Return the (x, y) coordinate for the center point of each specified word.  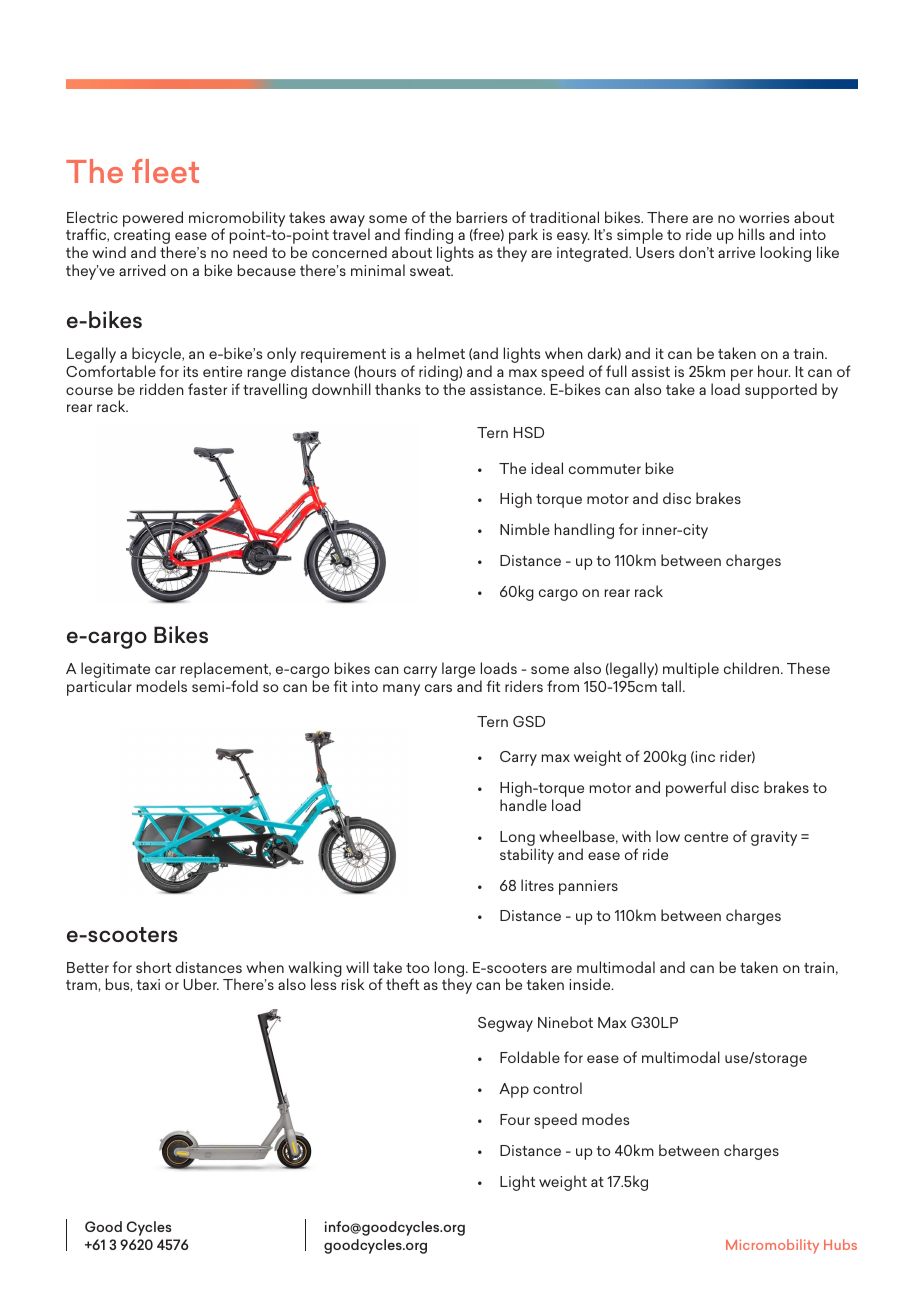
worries (764, 217)
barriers (482, 217)
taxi (148, 984)
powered (153, 219)
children (753, 668)
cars (438, 688)
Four (515, 1119)
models (162, 686)
